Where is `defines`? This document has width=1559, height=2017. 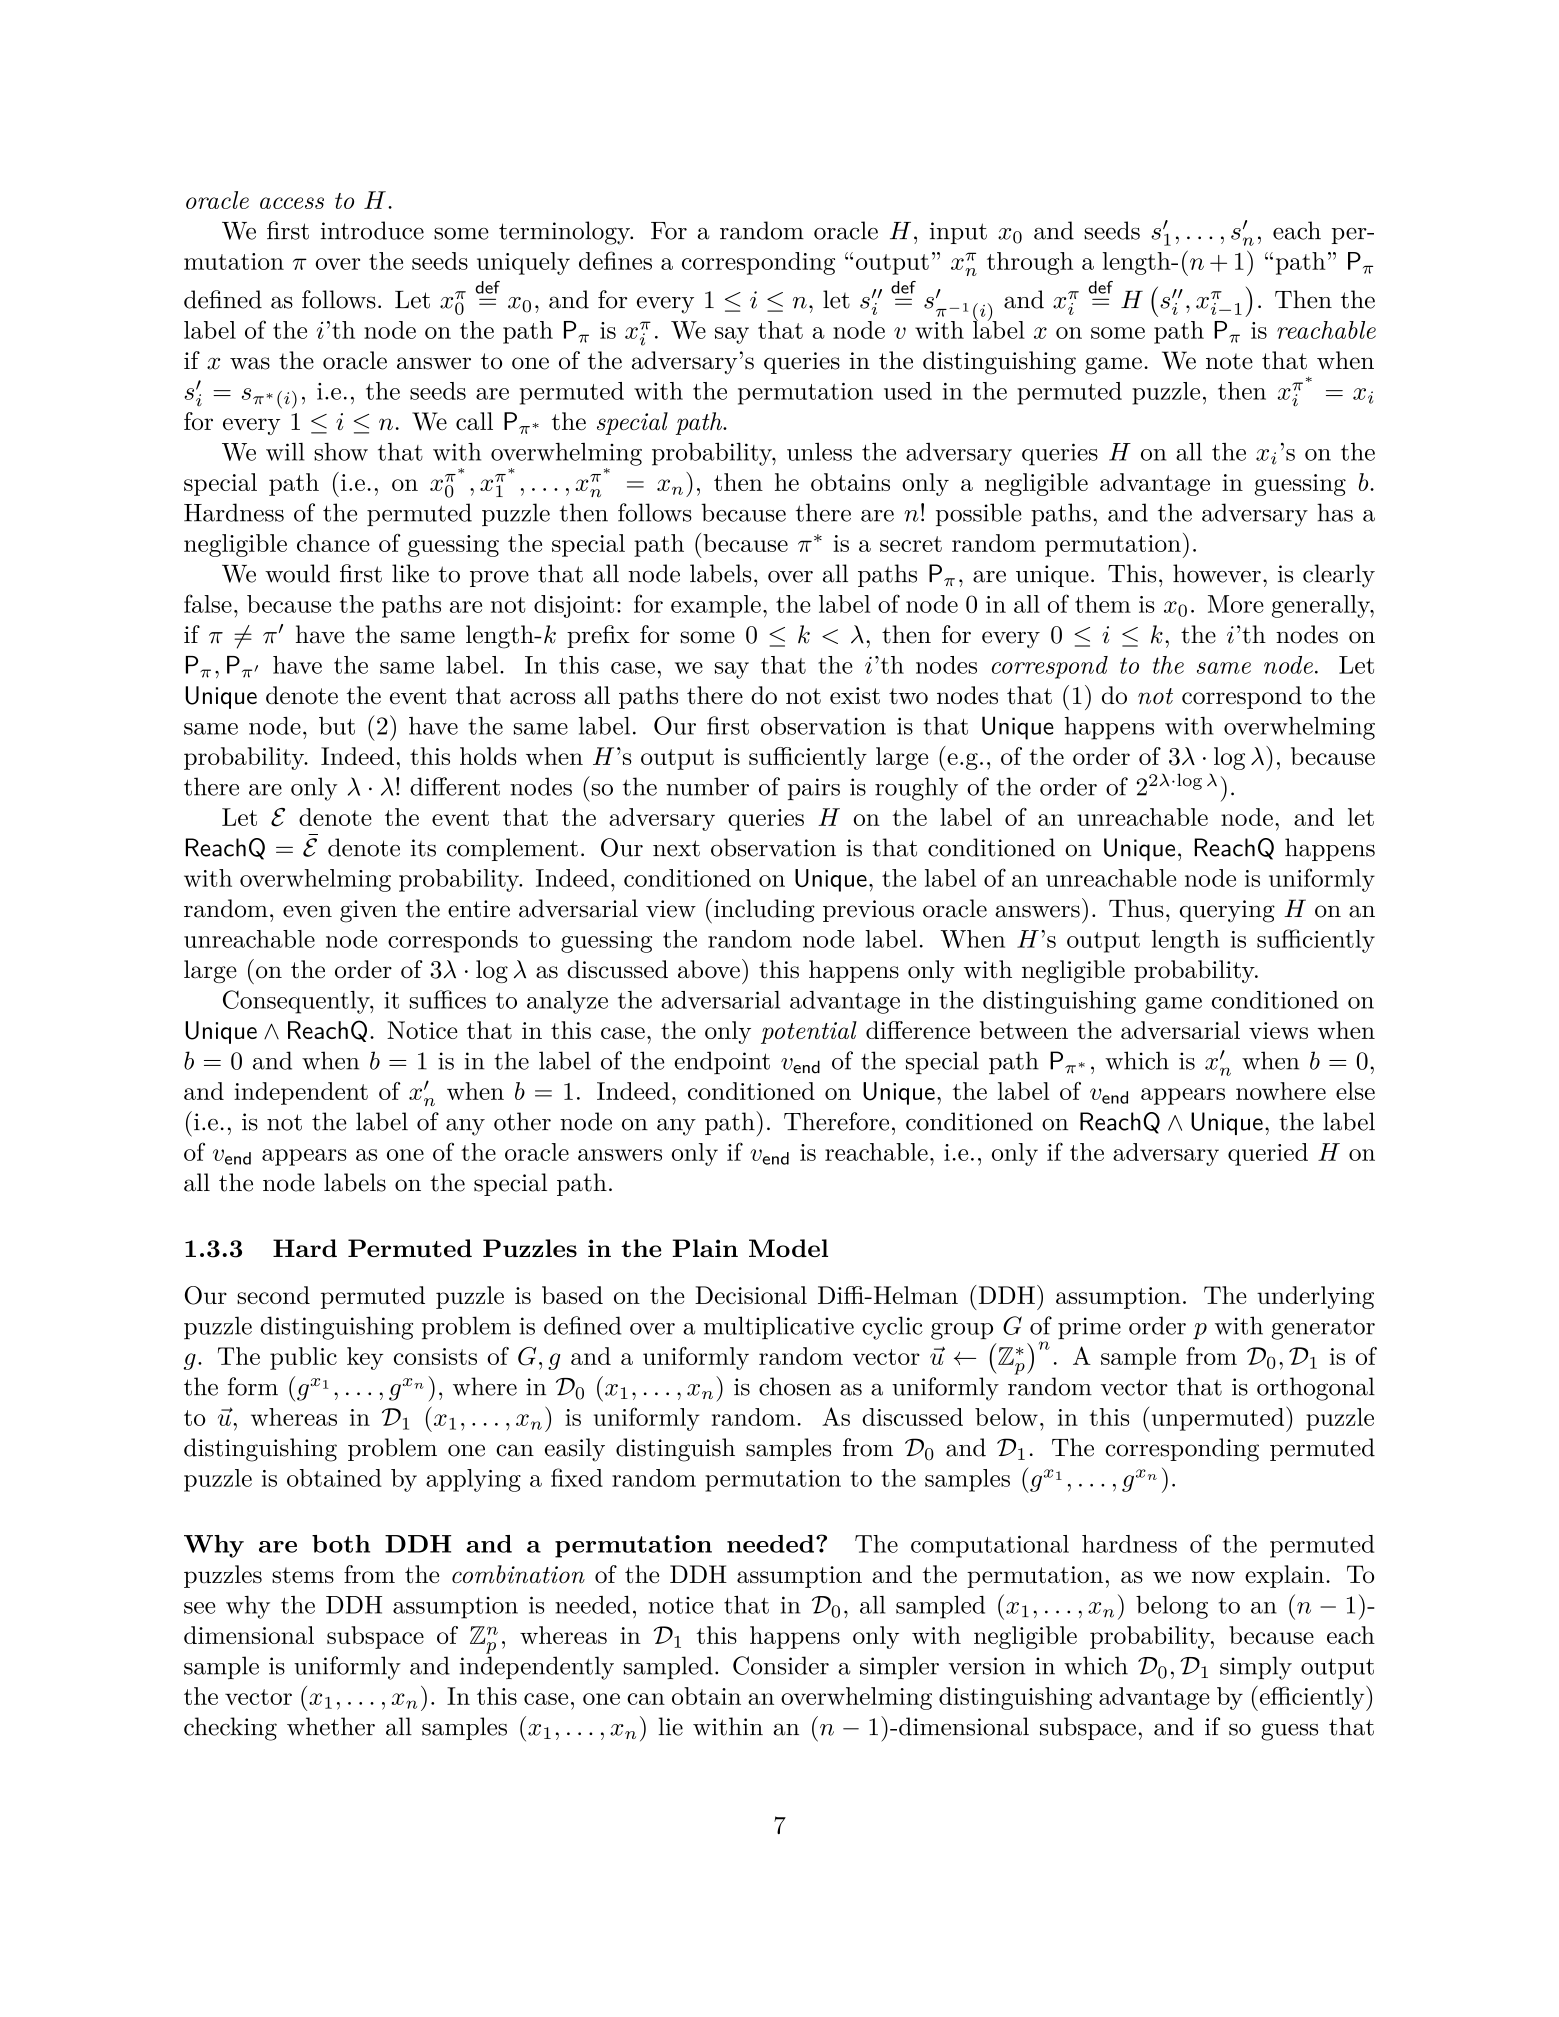
defines is located at coordinates (615, 260).
